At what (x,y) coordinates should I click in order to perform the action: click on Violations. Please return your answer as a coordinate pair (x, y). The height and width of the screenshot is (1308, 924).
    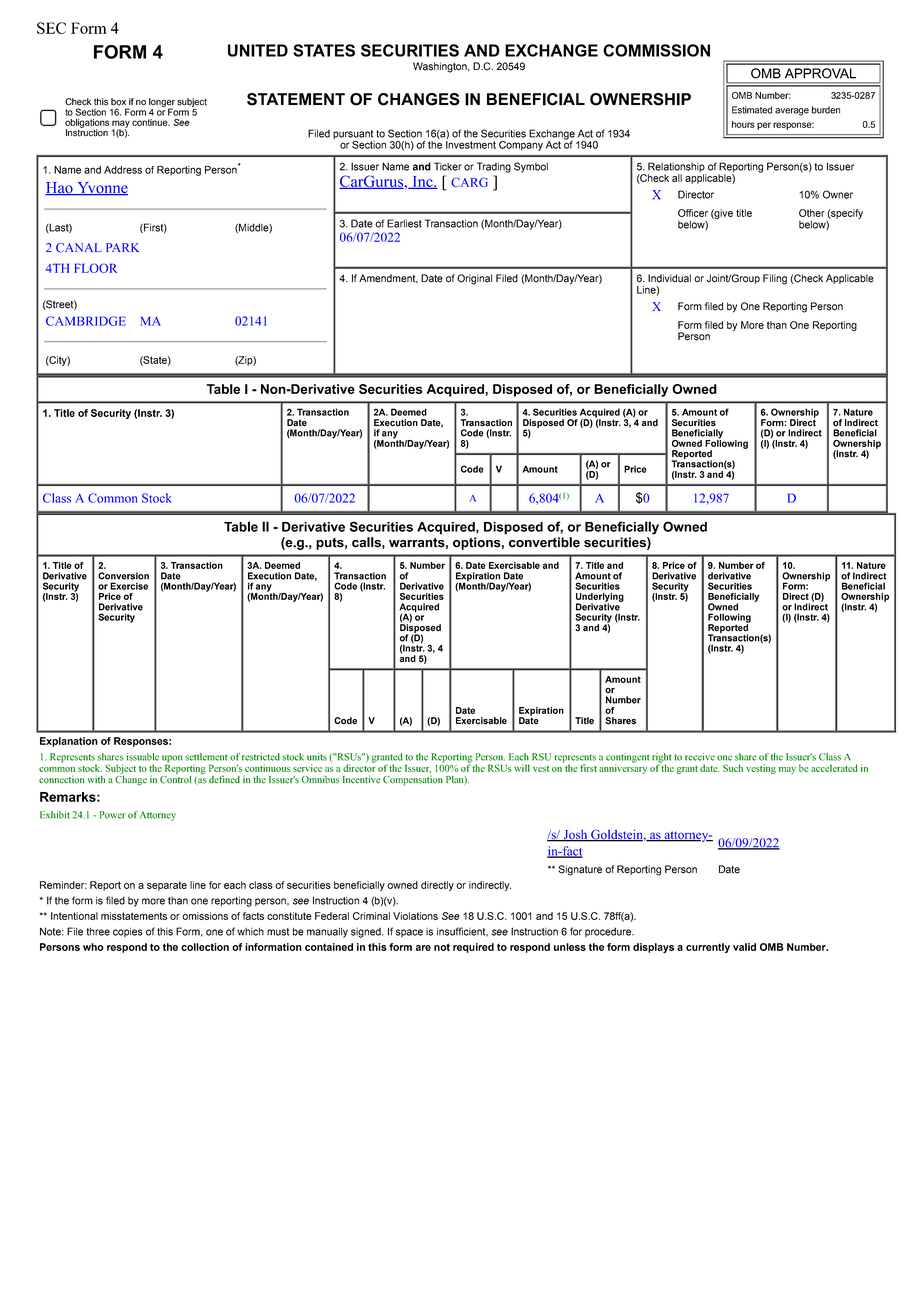
    Looking at the image, I should click on (415, 916).
